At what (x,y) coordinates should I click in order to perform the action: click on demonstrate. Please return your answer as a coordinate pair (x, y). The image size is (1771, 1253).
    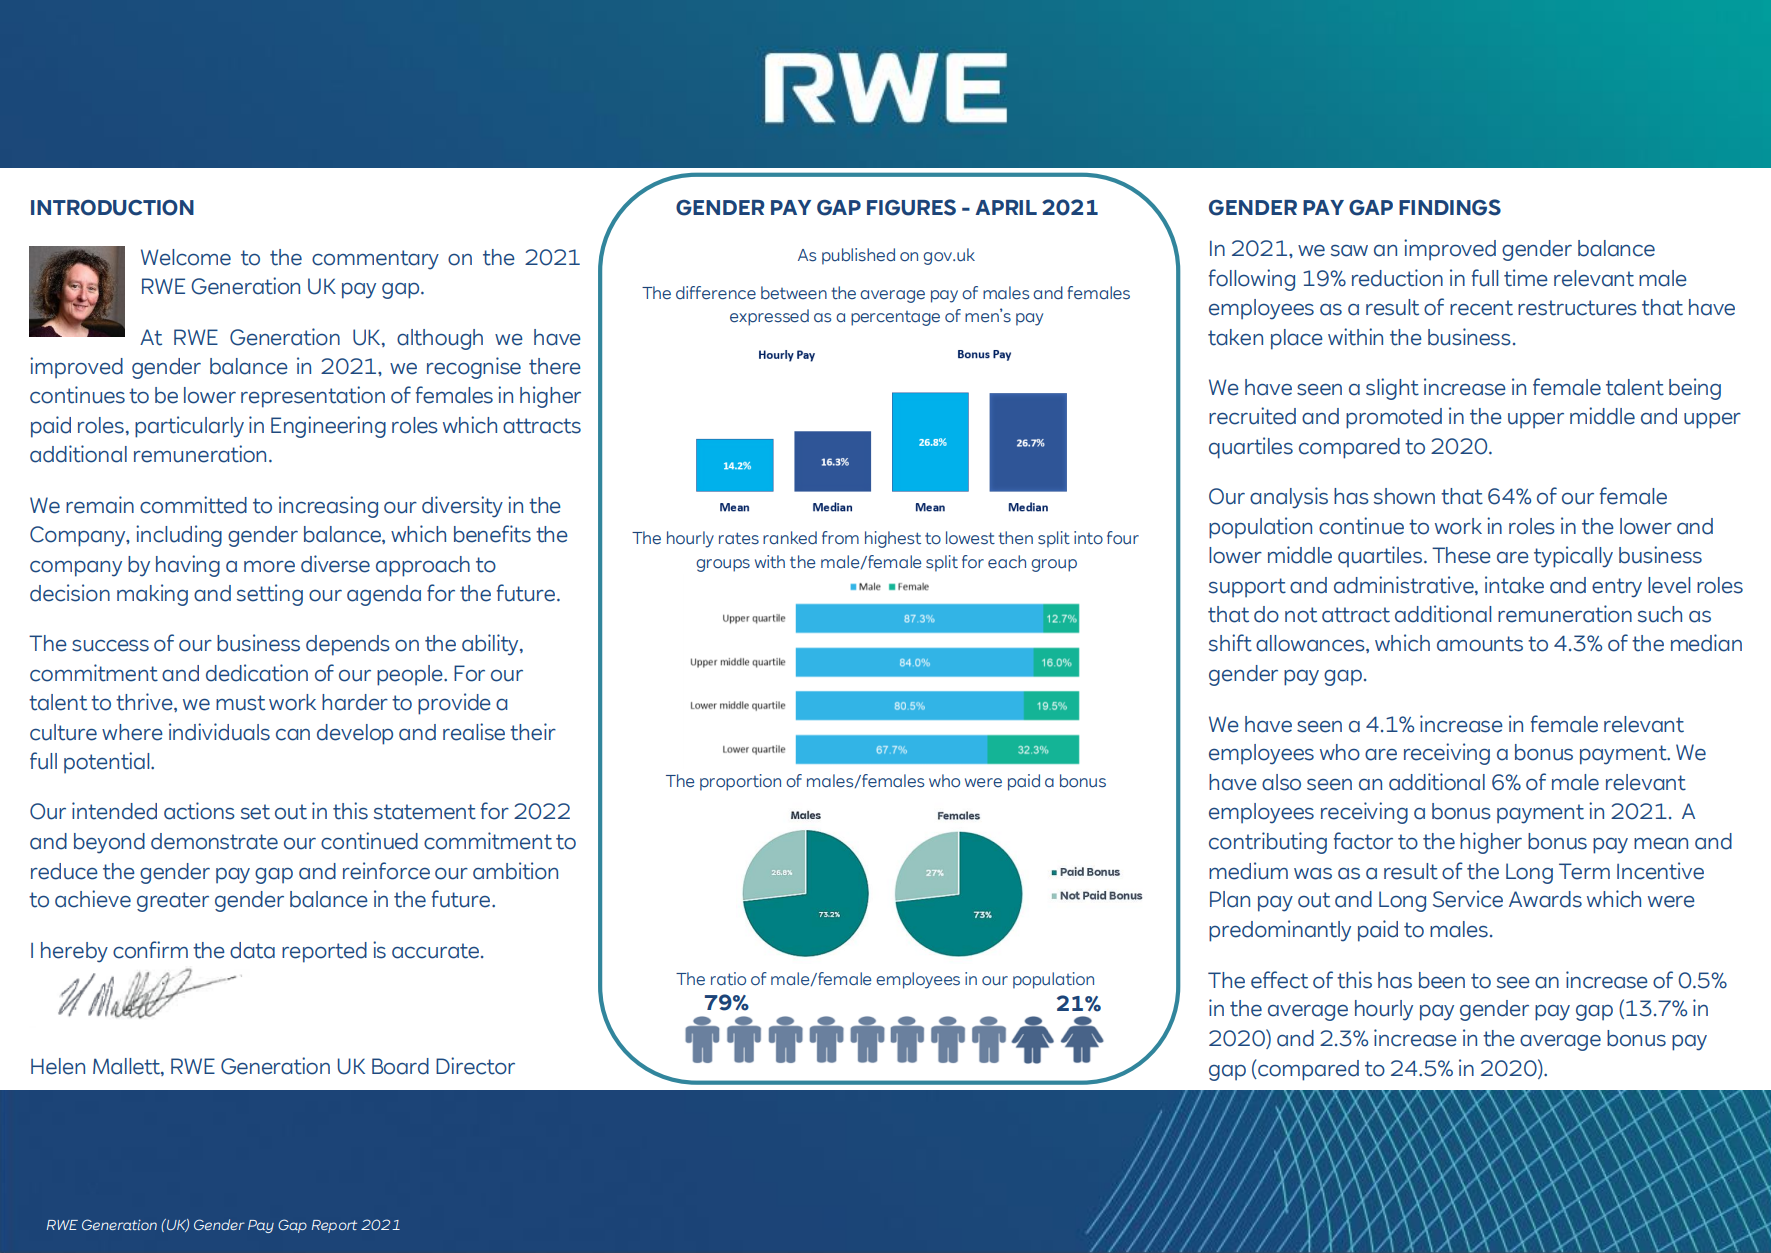
    Looking at the image, I should click on (214, 841).
